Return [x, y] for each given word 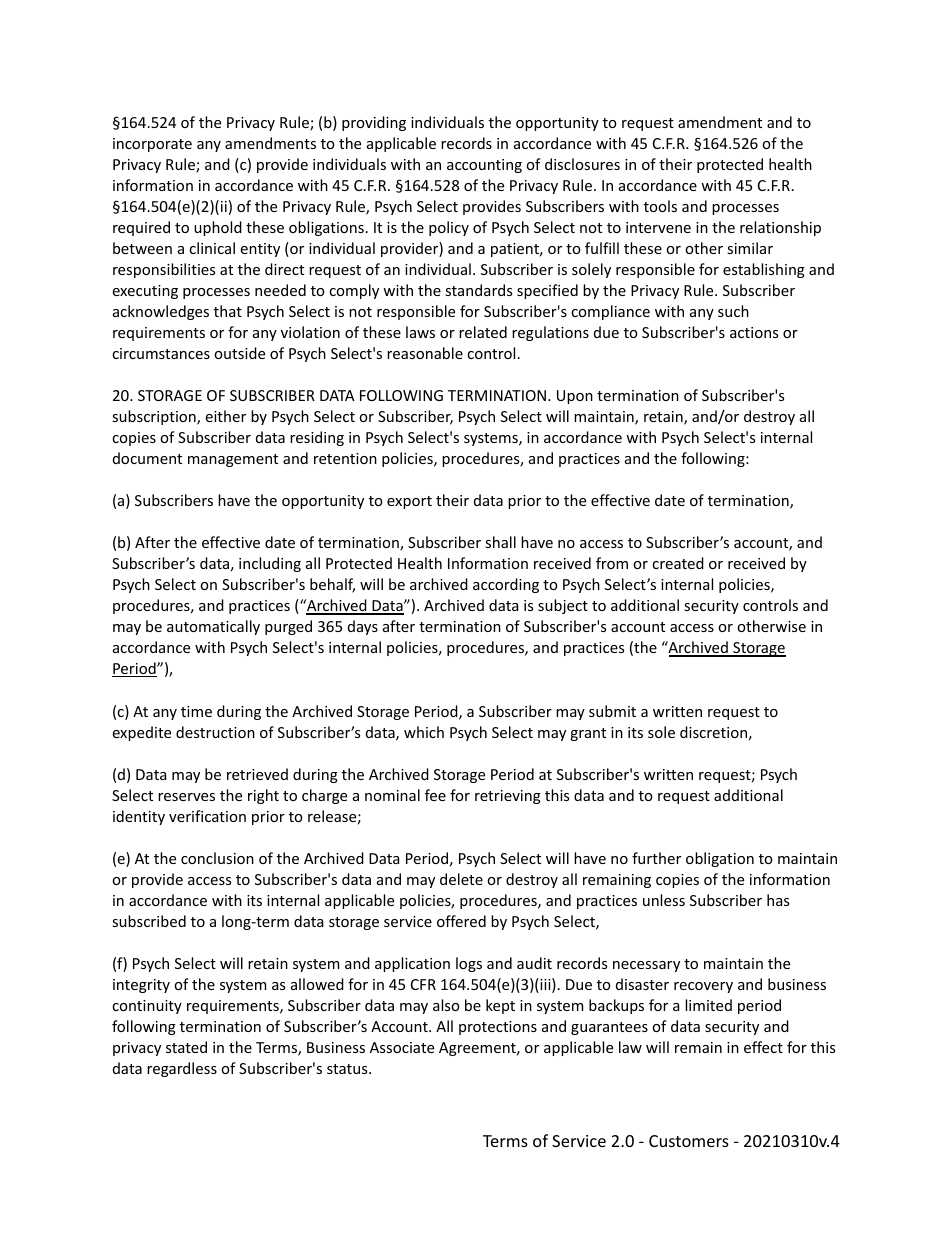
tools [660, 206]
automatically [213, 627]
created [678, 563]
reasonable [425, 353]
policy [449, 228]
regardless [182, 1069]
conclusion [217, 858]
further [656, 858]
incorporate [152, 145]
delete [461, 879]
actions [754, 332]
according [506, 585]
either [225, 416]
